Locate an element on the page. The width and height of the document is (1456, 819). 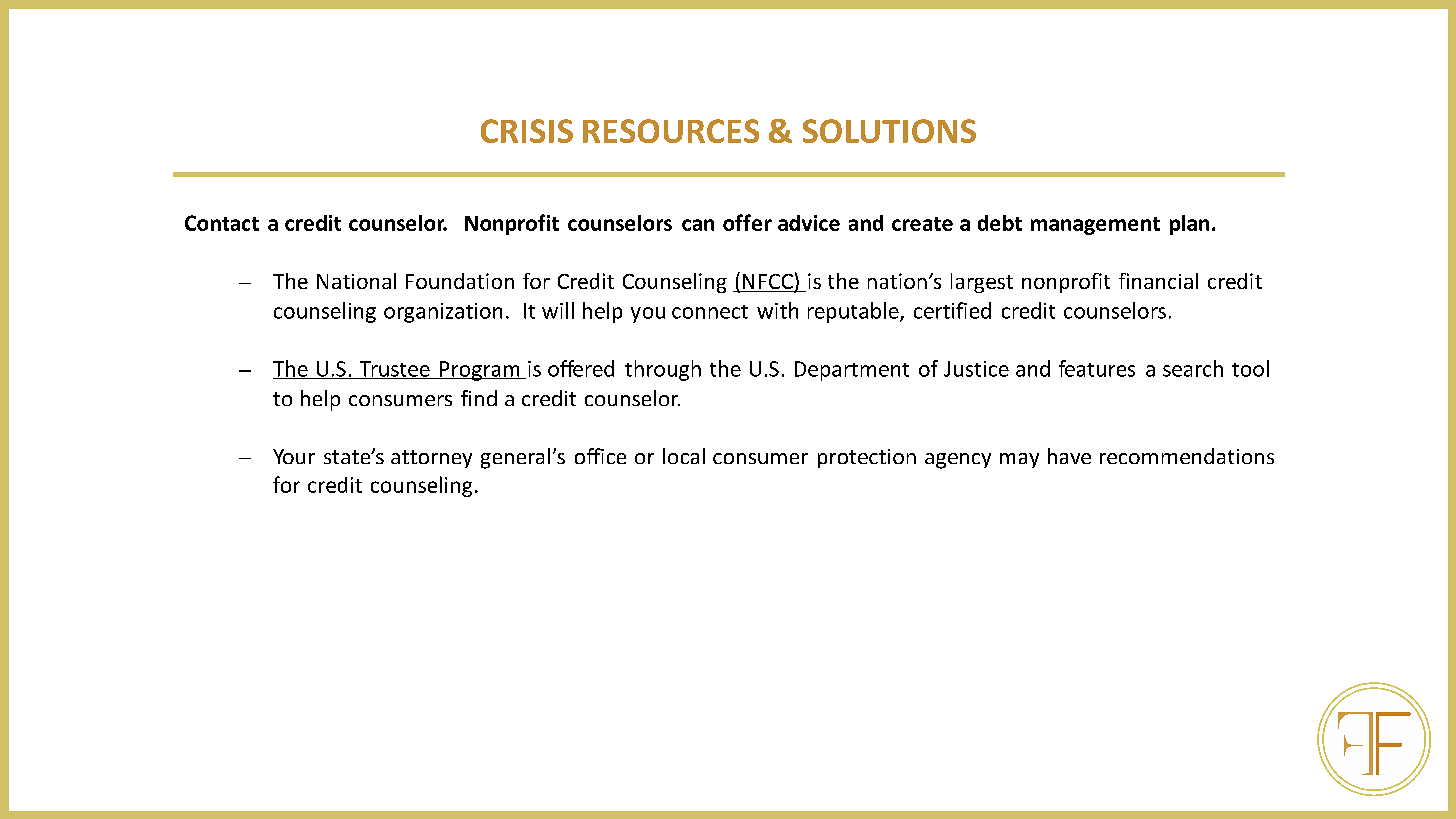
have is located at coordinates (1069, 456).
